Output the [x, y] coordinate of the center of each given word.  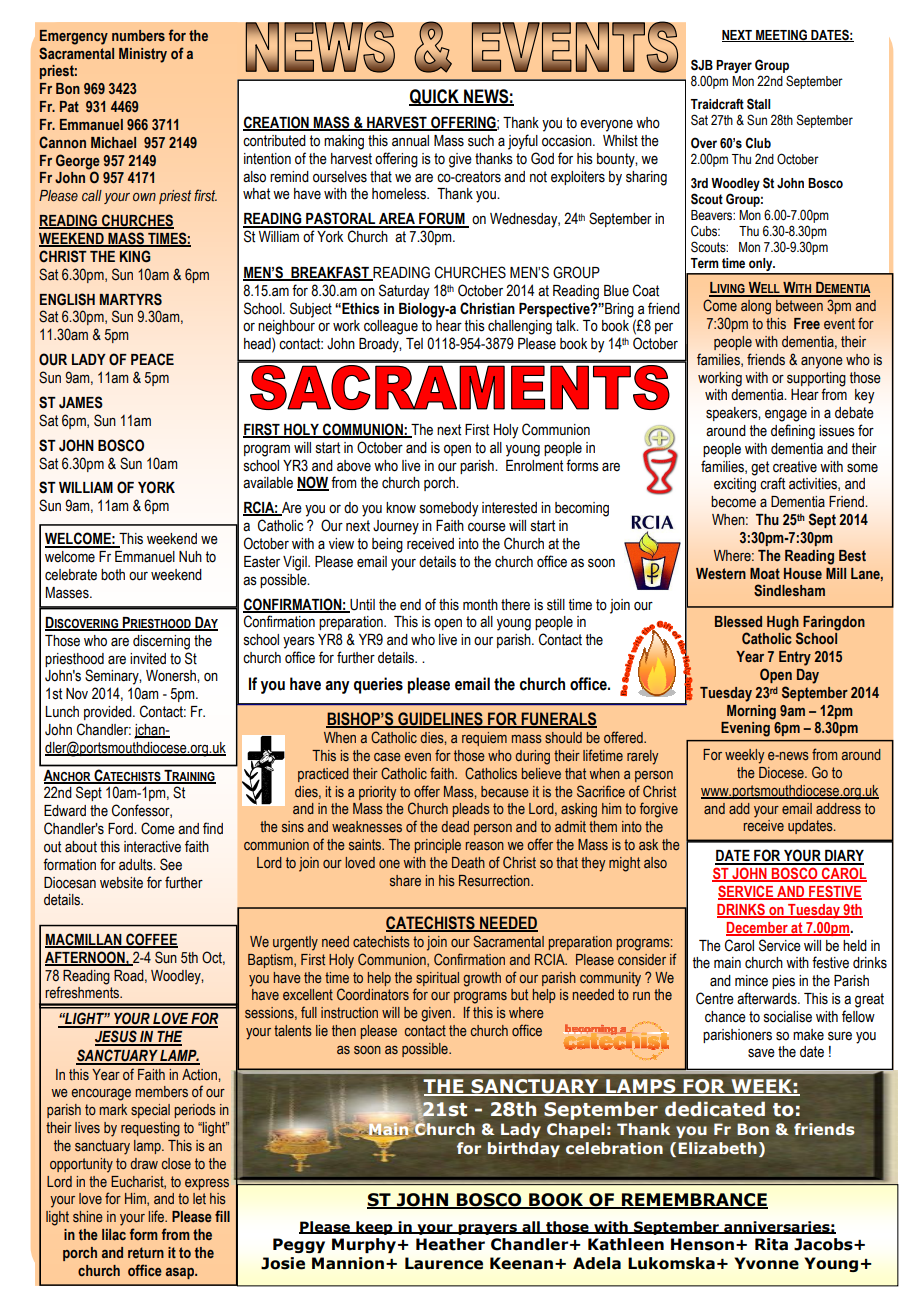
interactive [152, 847]
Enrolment [534, 466]
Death [468, 862]
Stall [758, 104]
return [146, 1252]
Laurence [444, 1263]
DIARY [843, 857]
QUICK [435, 97]
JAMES [81, 402]
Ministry [143, 55]
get [760, 468]
